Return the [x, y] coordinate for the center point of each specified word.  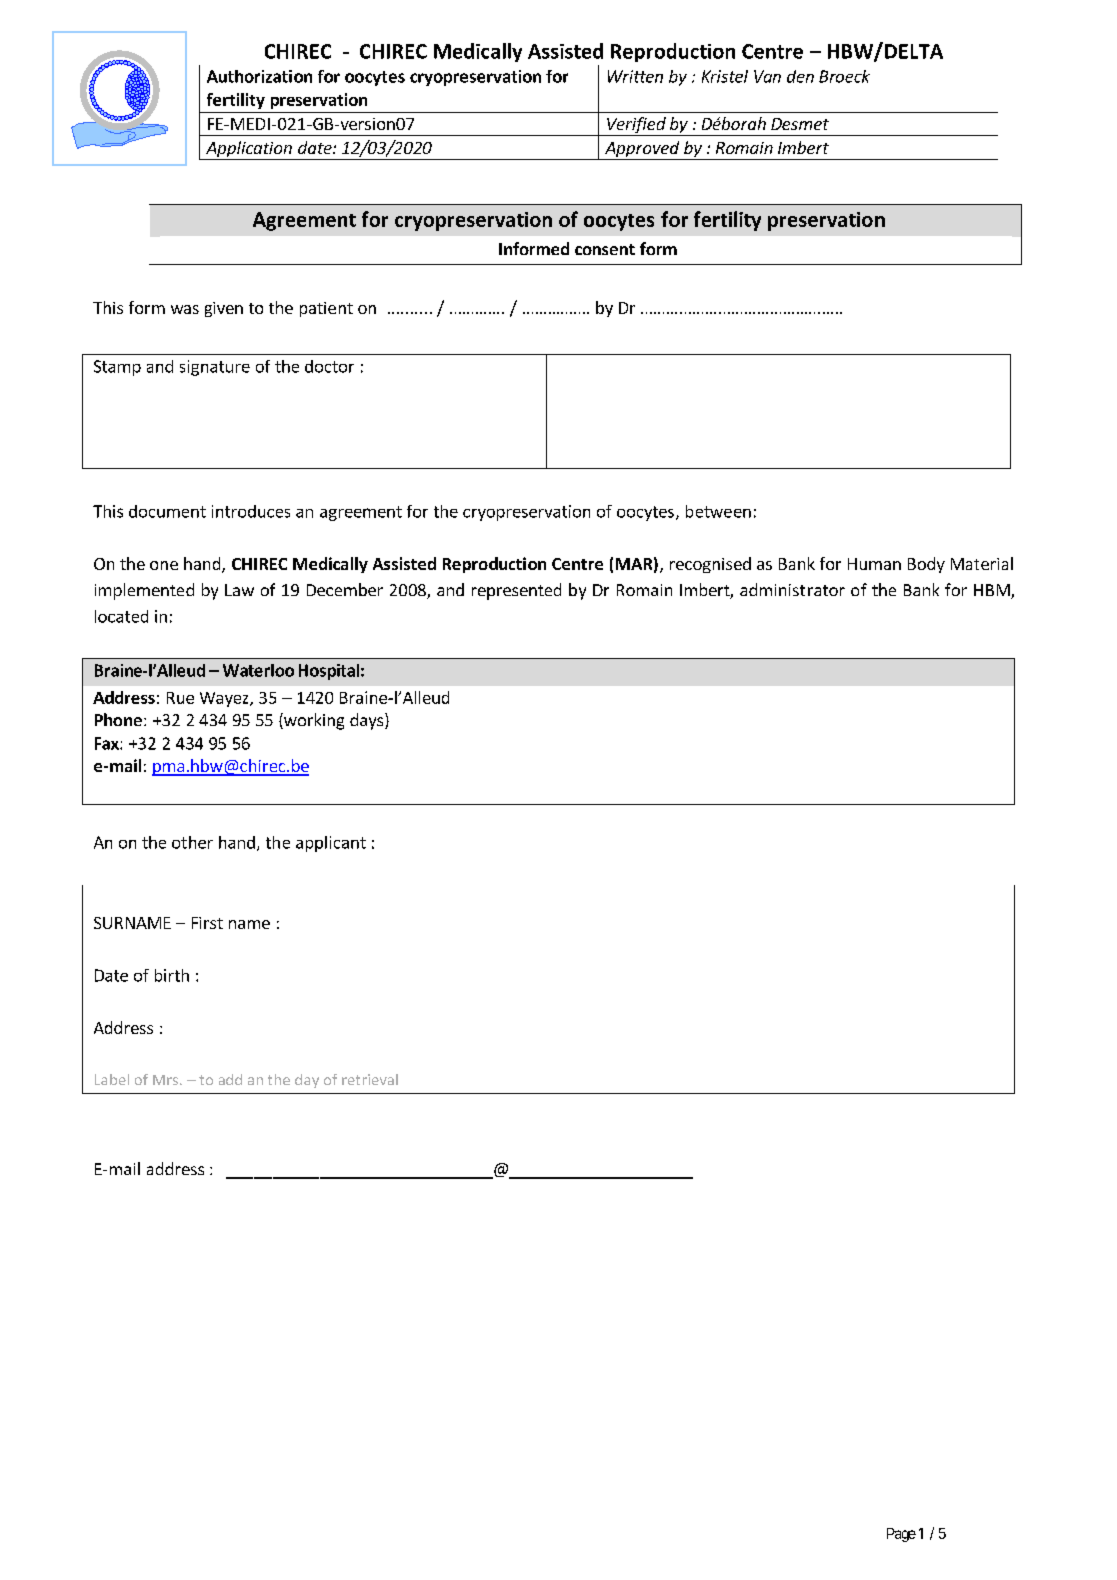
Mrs [165, 1080]
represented [516, 591]
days [368, 721]
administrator [792, 589]
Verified [636, 126]
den [800, 76]
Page [901, 1535]
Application [249, 150]
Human [874, 564]
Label [112, 1079]
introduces [251, 511]
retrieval [370, 1079]
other [192, 842]
